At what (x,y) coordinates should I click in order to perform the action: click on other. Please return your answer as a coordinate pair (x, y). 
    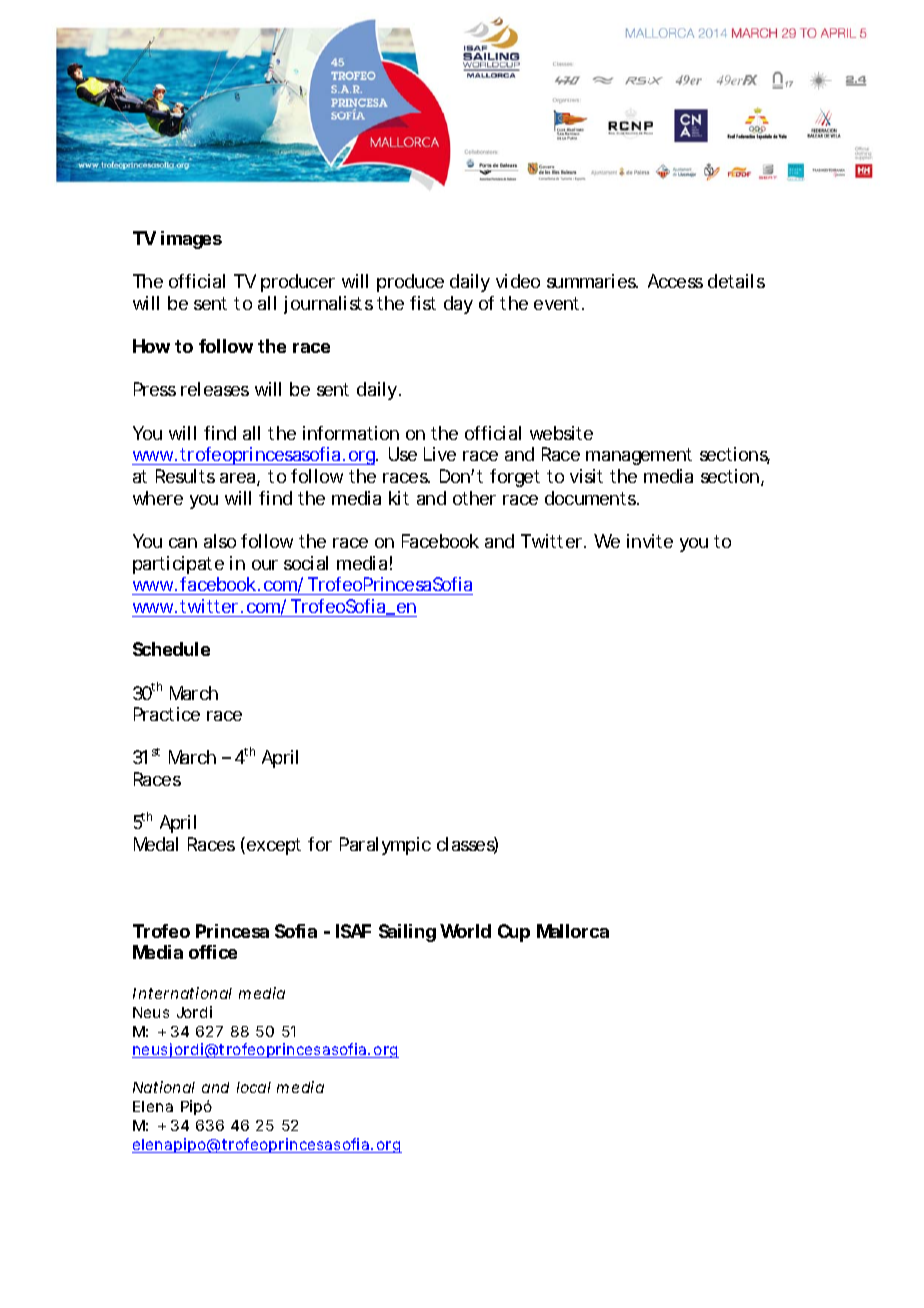
    Looking at the image, I should click on (474, 498).
